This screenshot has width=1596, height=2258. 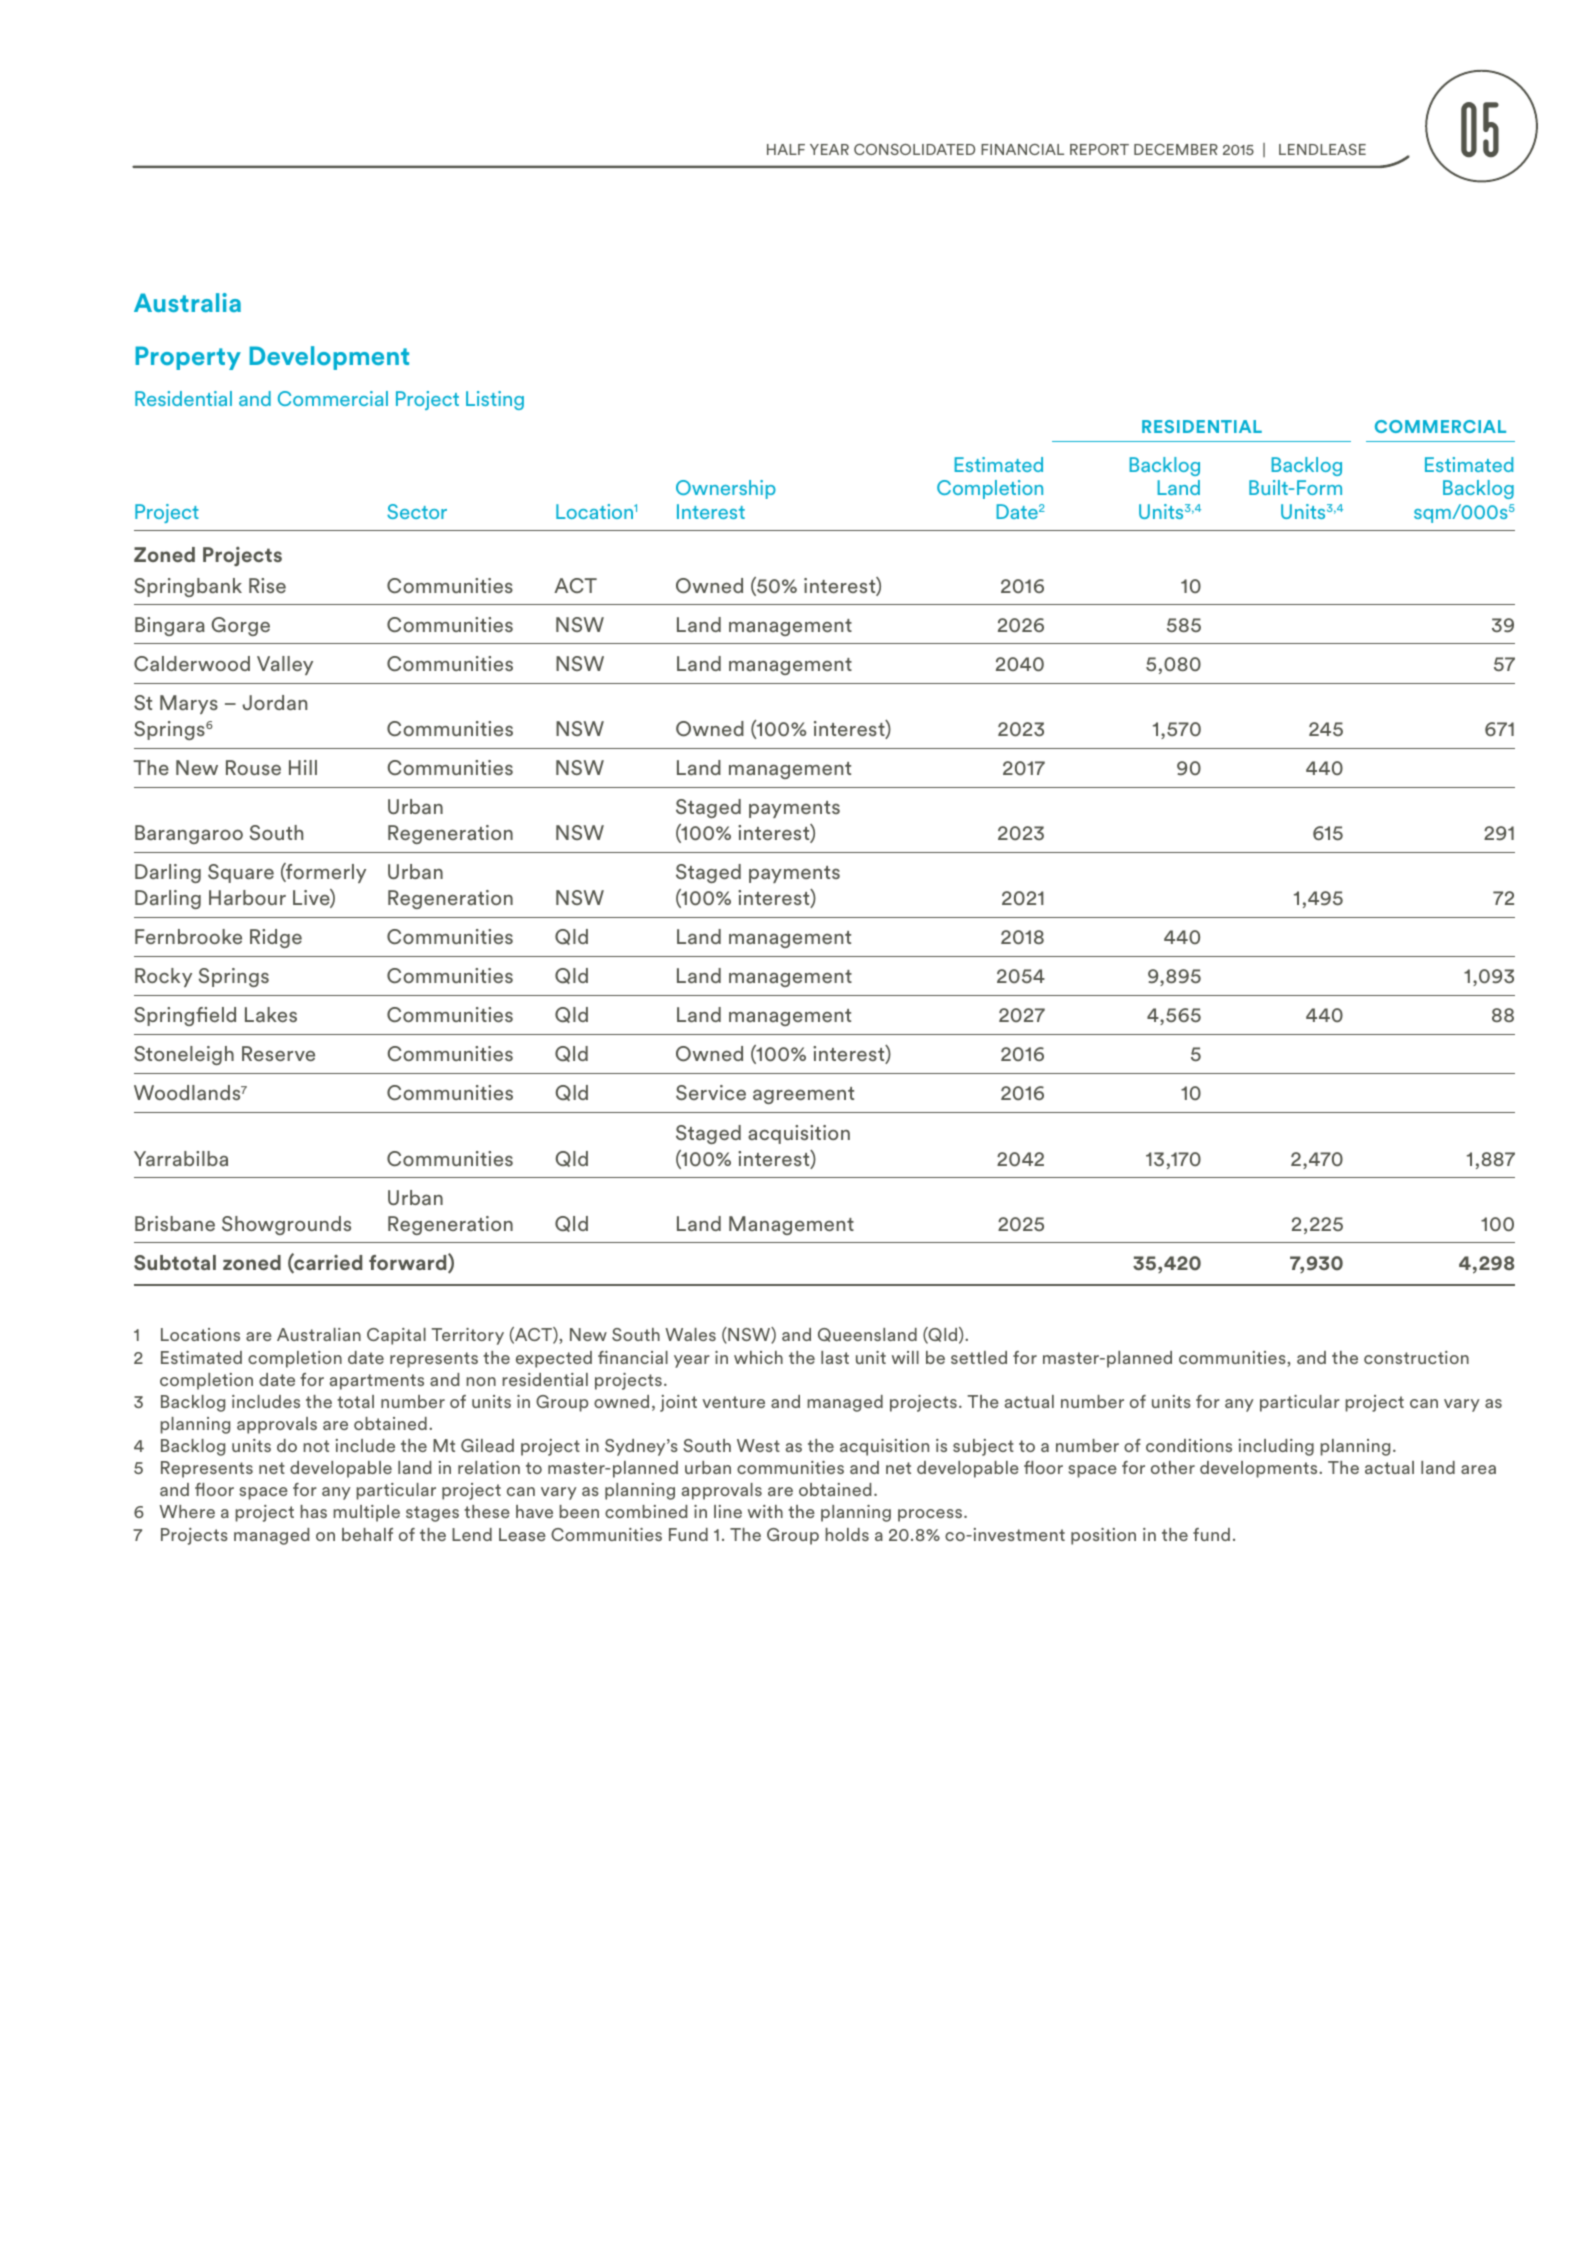 I want to click on Wales, so click(x=690, y=1334).
